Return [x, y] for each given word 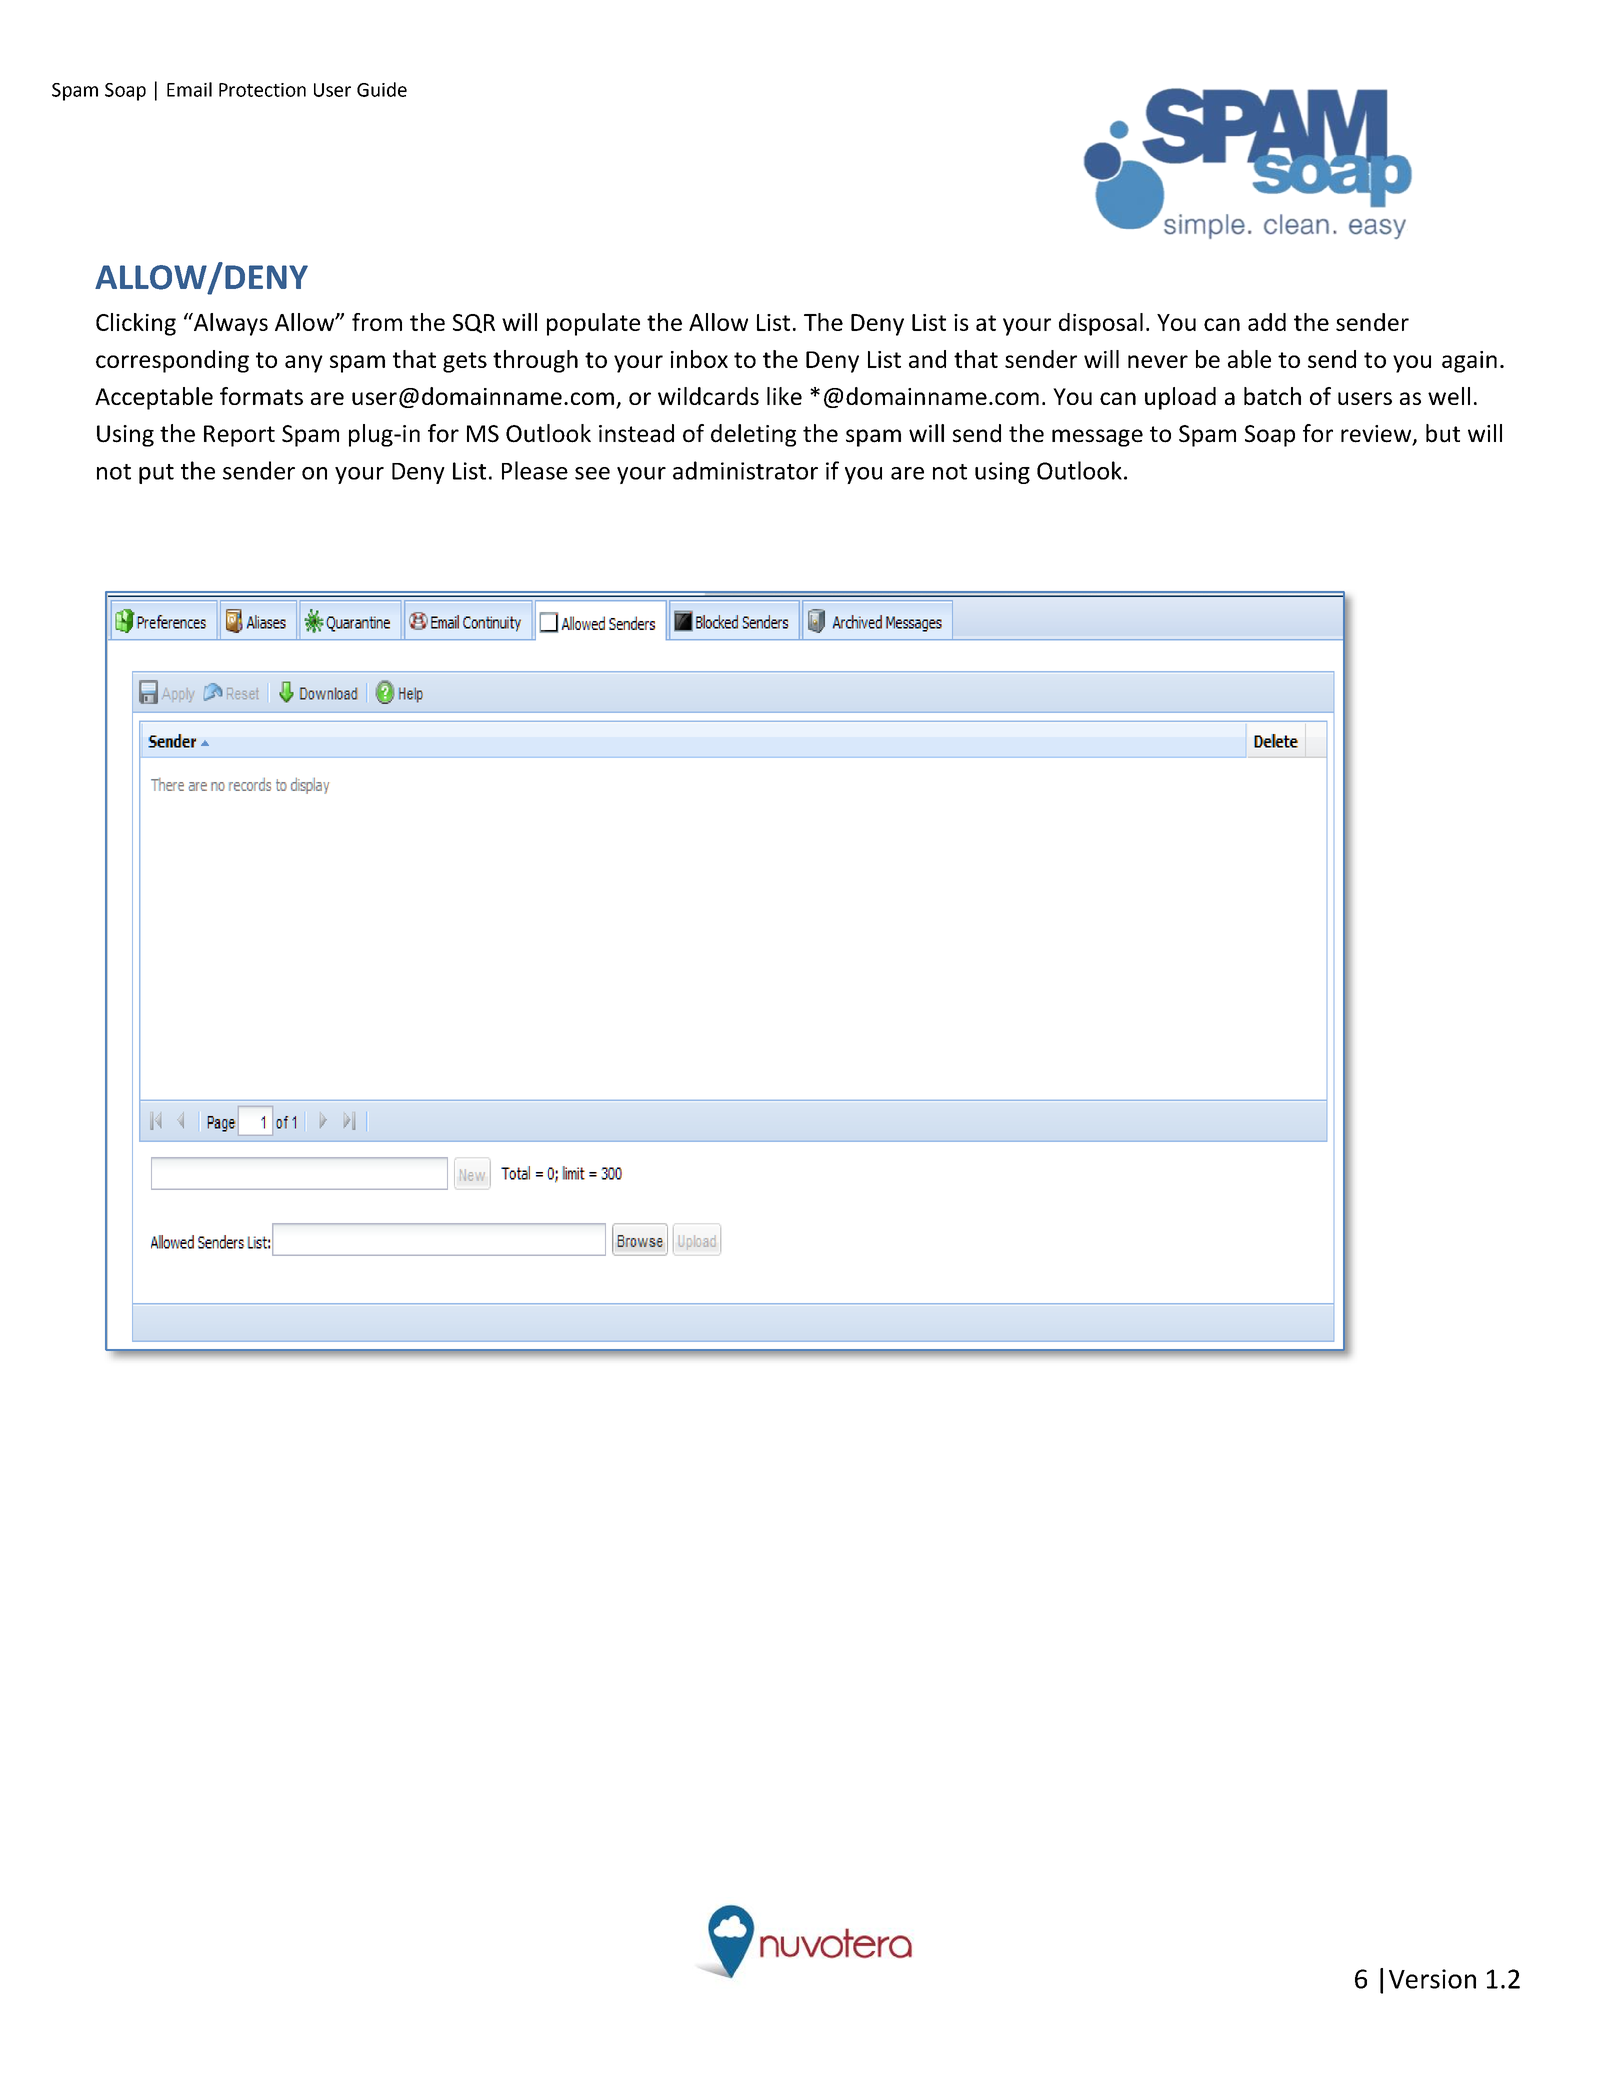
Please [535, 470]
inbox [699, 359]
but [1443, 433]
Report [239, 436]
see [592, 473]
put [156, 474]
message [1097, 438]
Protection [262, 90]
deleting [753, 435]
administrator [745, 470]
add [1267, 322]
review [1377, 435]
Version [1432, 1979]
